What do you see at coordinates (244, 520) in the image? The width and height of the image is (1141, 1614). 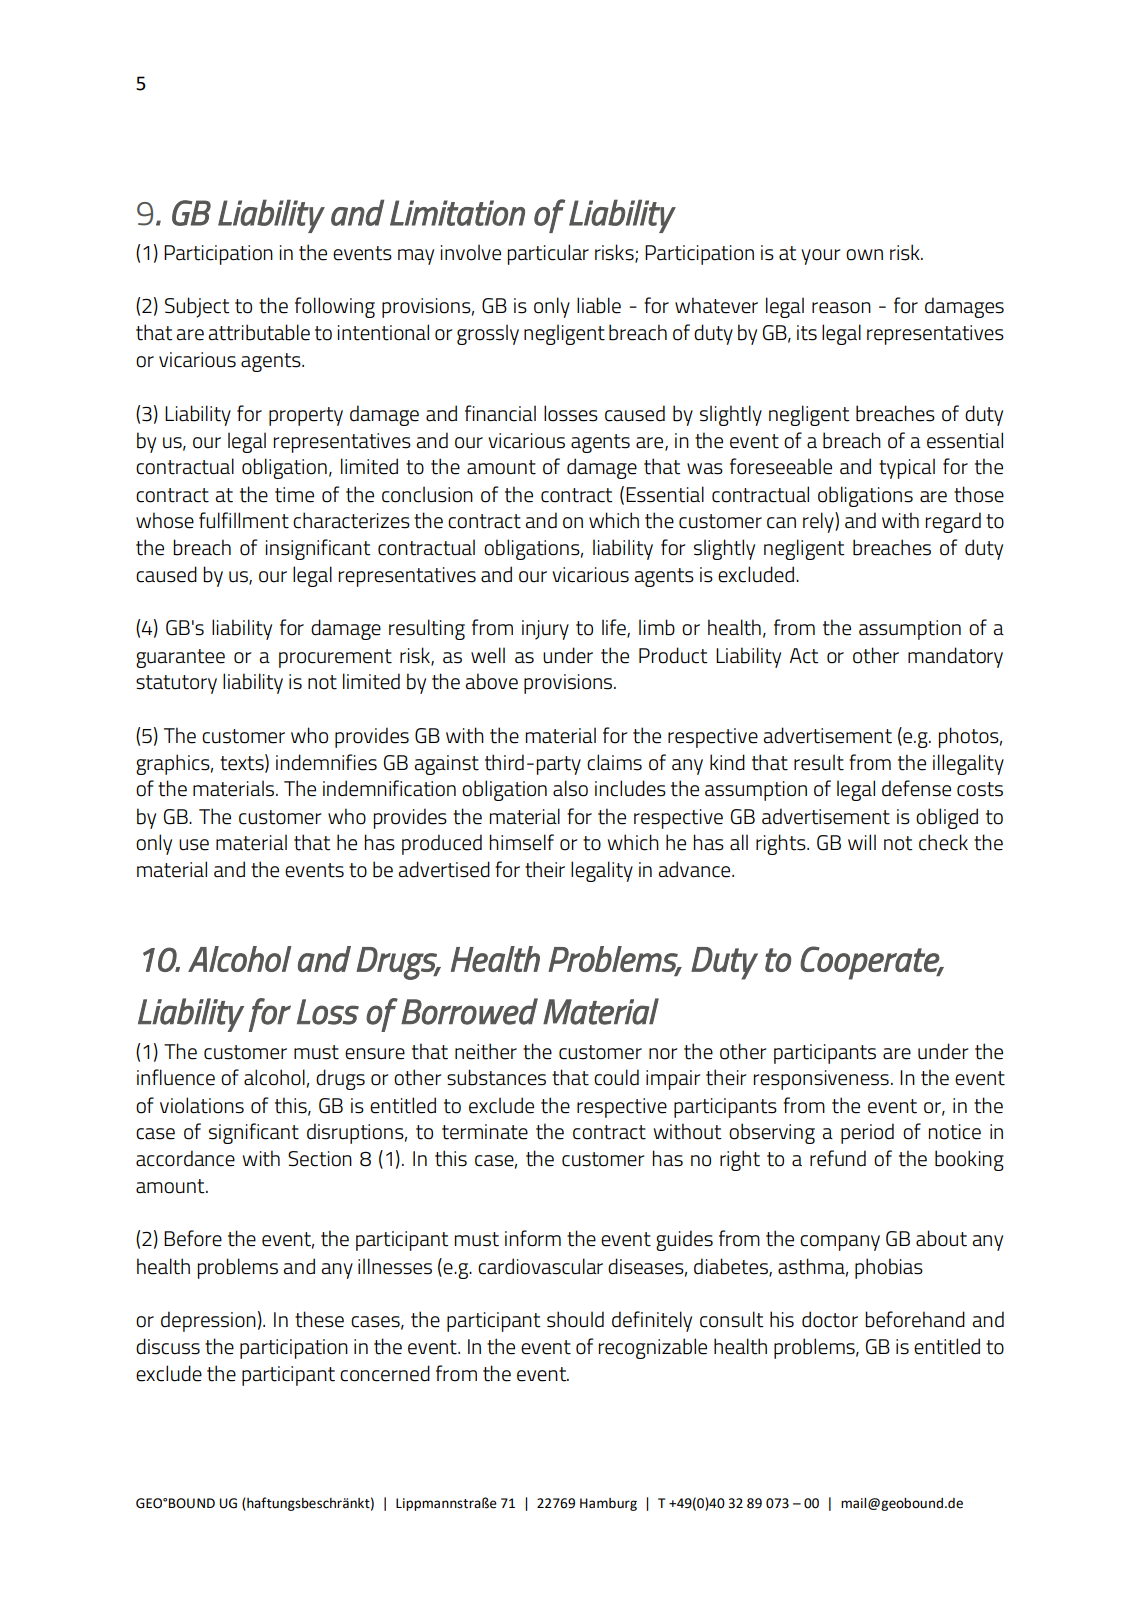 I see `fulfillment` at bounding box center [244, 520].
